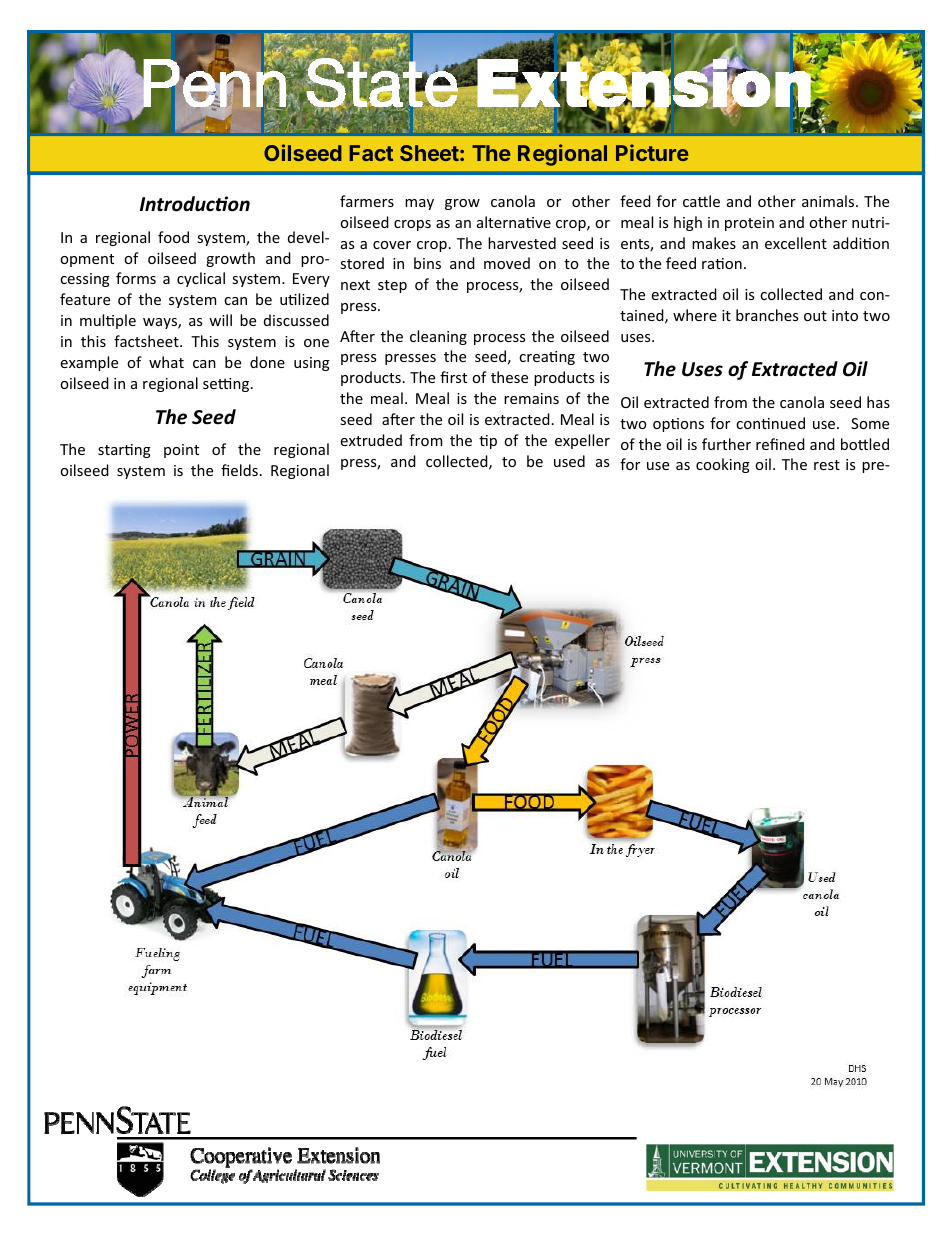  Describe the element at coordinates (767, 315) in the image. I see `branches` at that location.
